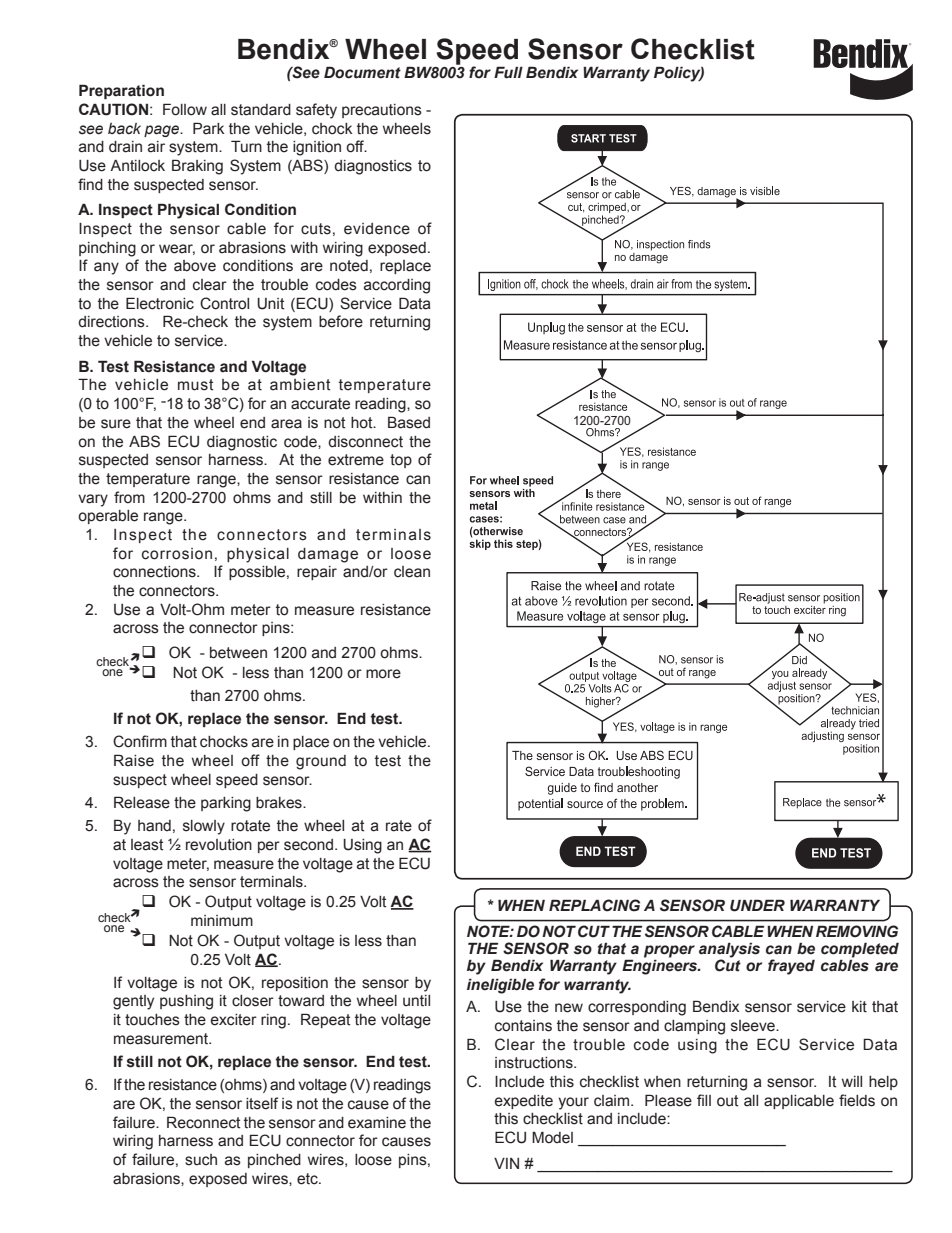  What do you see at coordinates (397, 286) in the screenshot?
I see `according` at bounding box center [397, 286].
